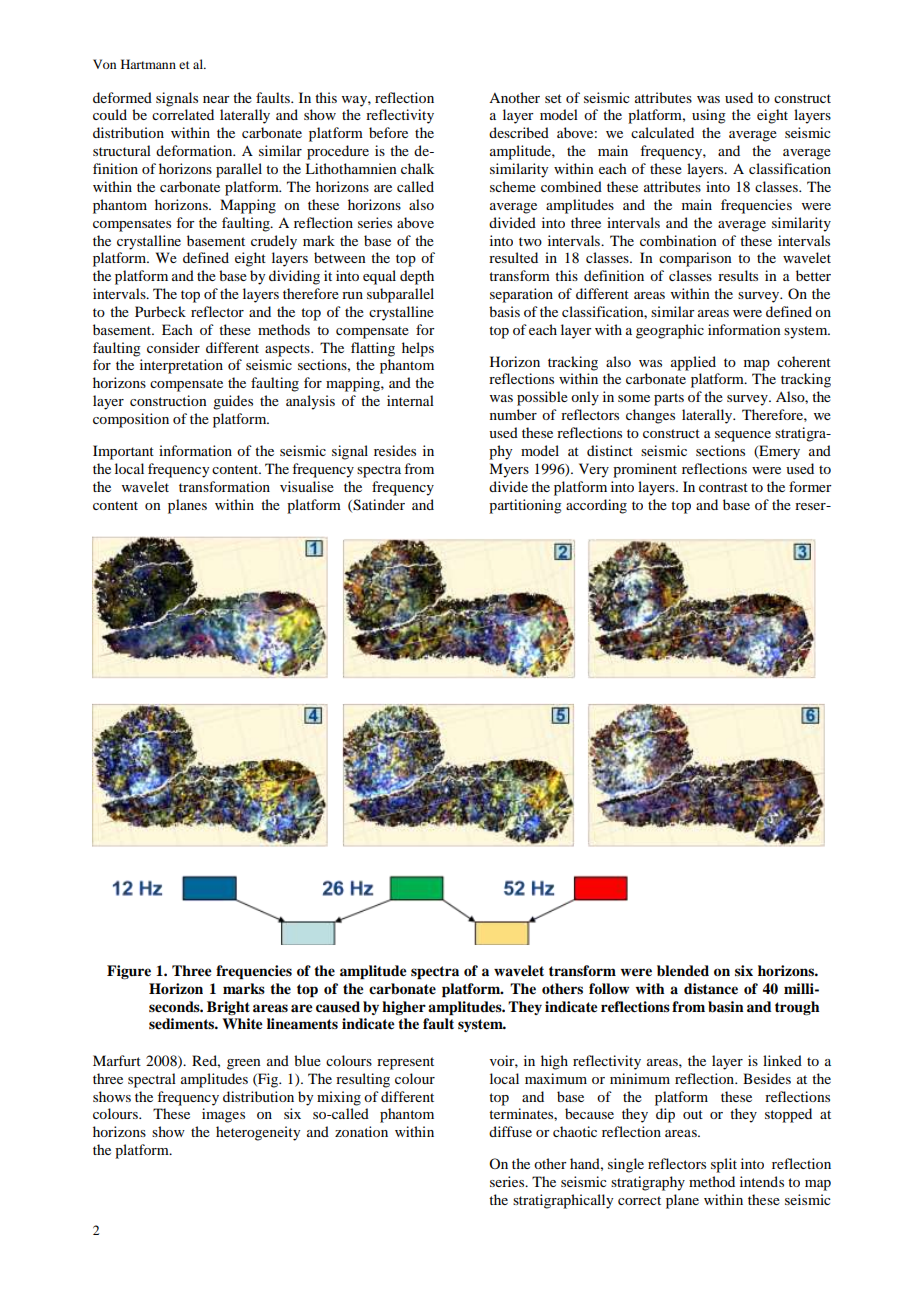 The height and width of the page is (1308, 924). I want to click on helps, so click(418, 349).
